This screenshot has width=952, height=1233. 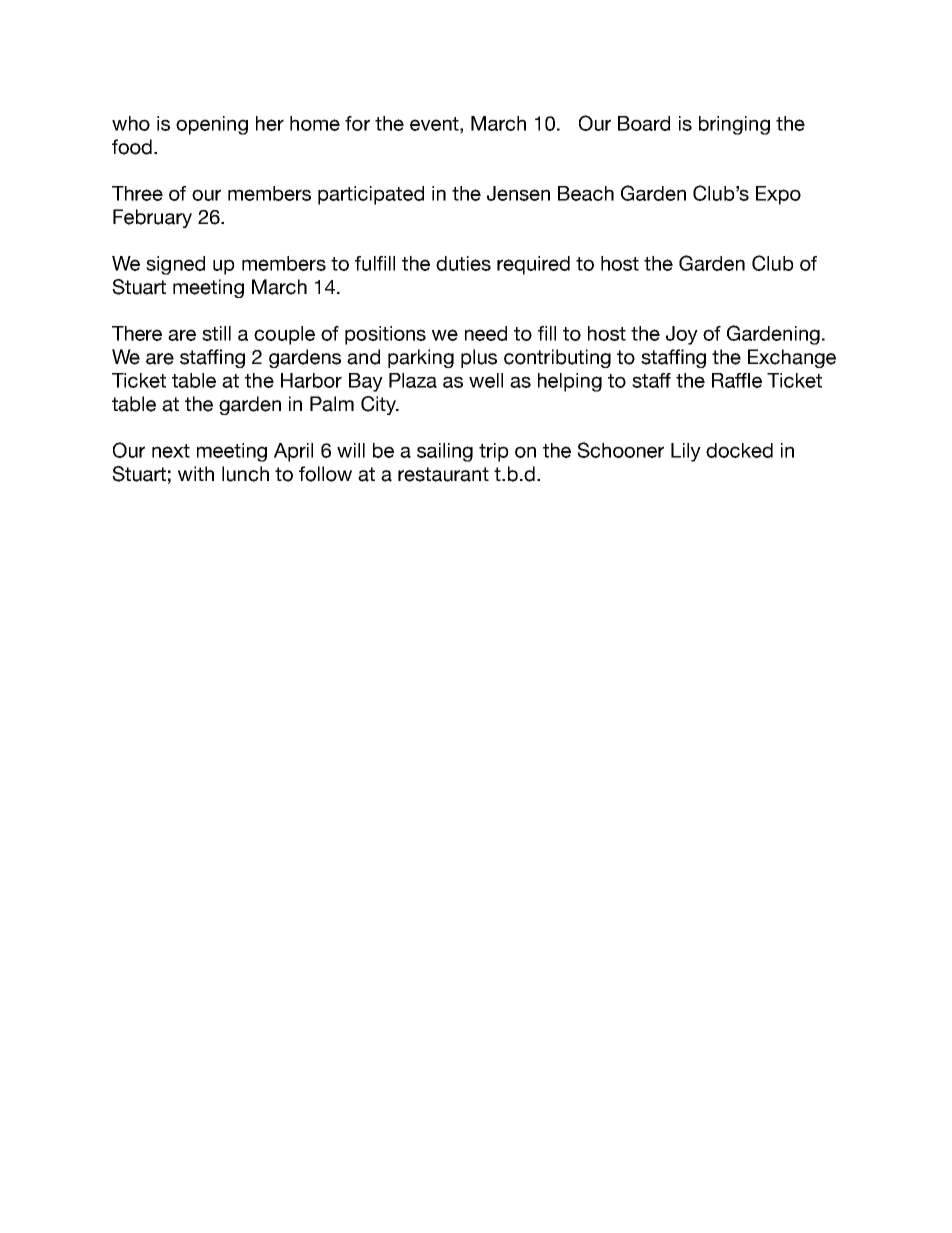 I want to click on for, so click(x=357, y=123).
